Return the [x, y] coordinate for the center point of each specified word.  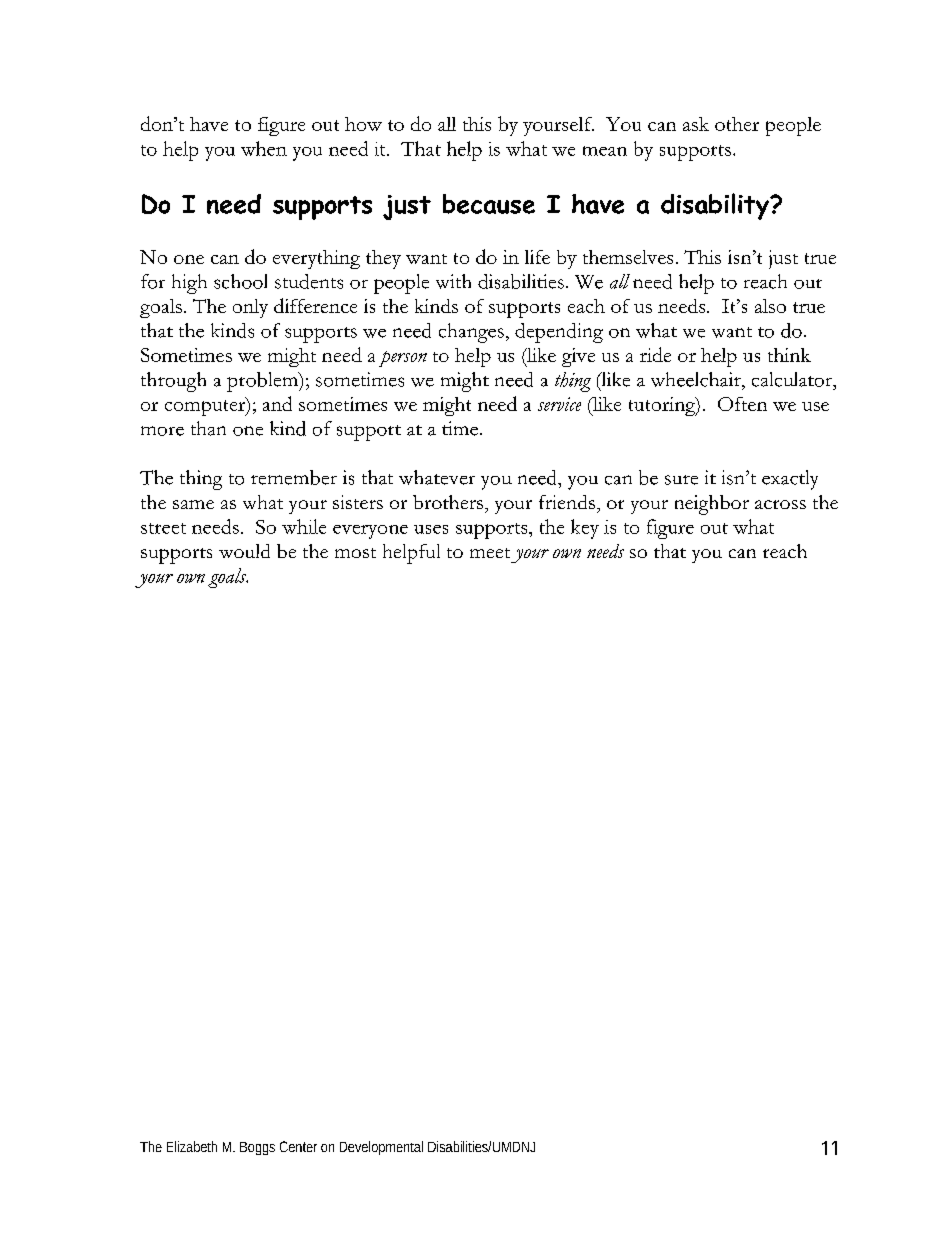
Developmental [381, 1148]
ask [696, 124]
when [264, 148]
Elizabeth [192, 1146]
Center [298, 1146]
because [489, 204]
